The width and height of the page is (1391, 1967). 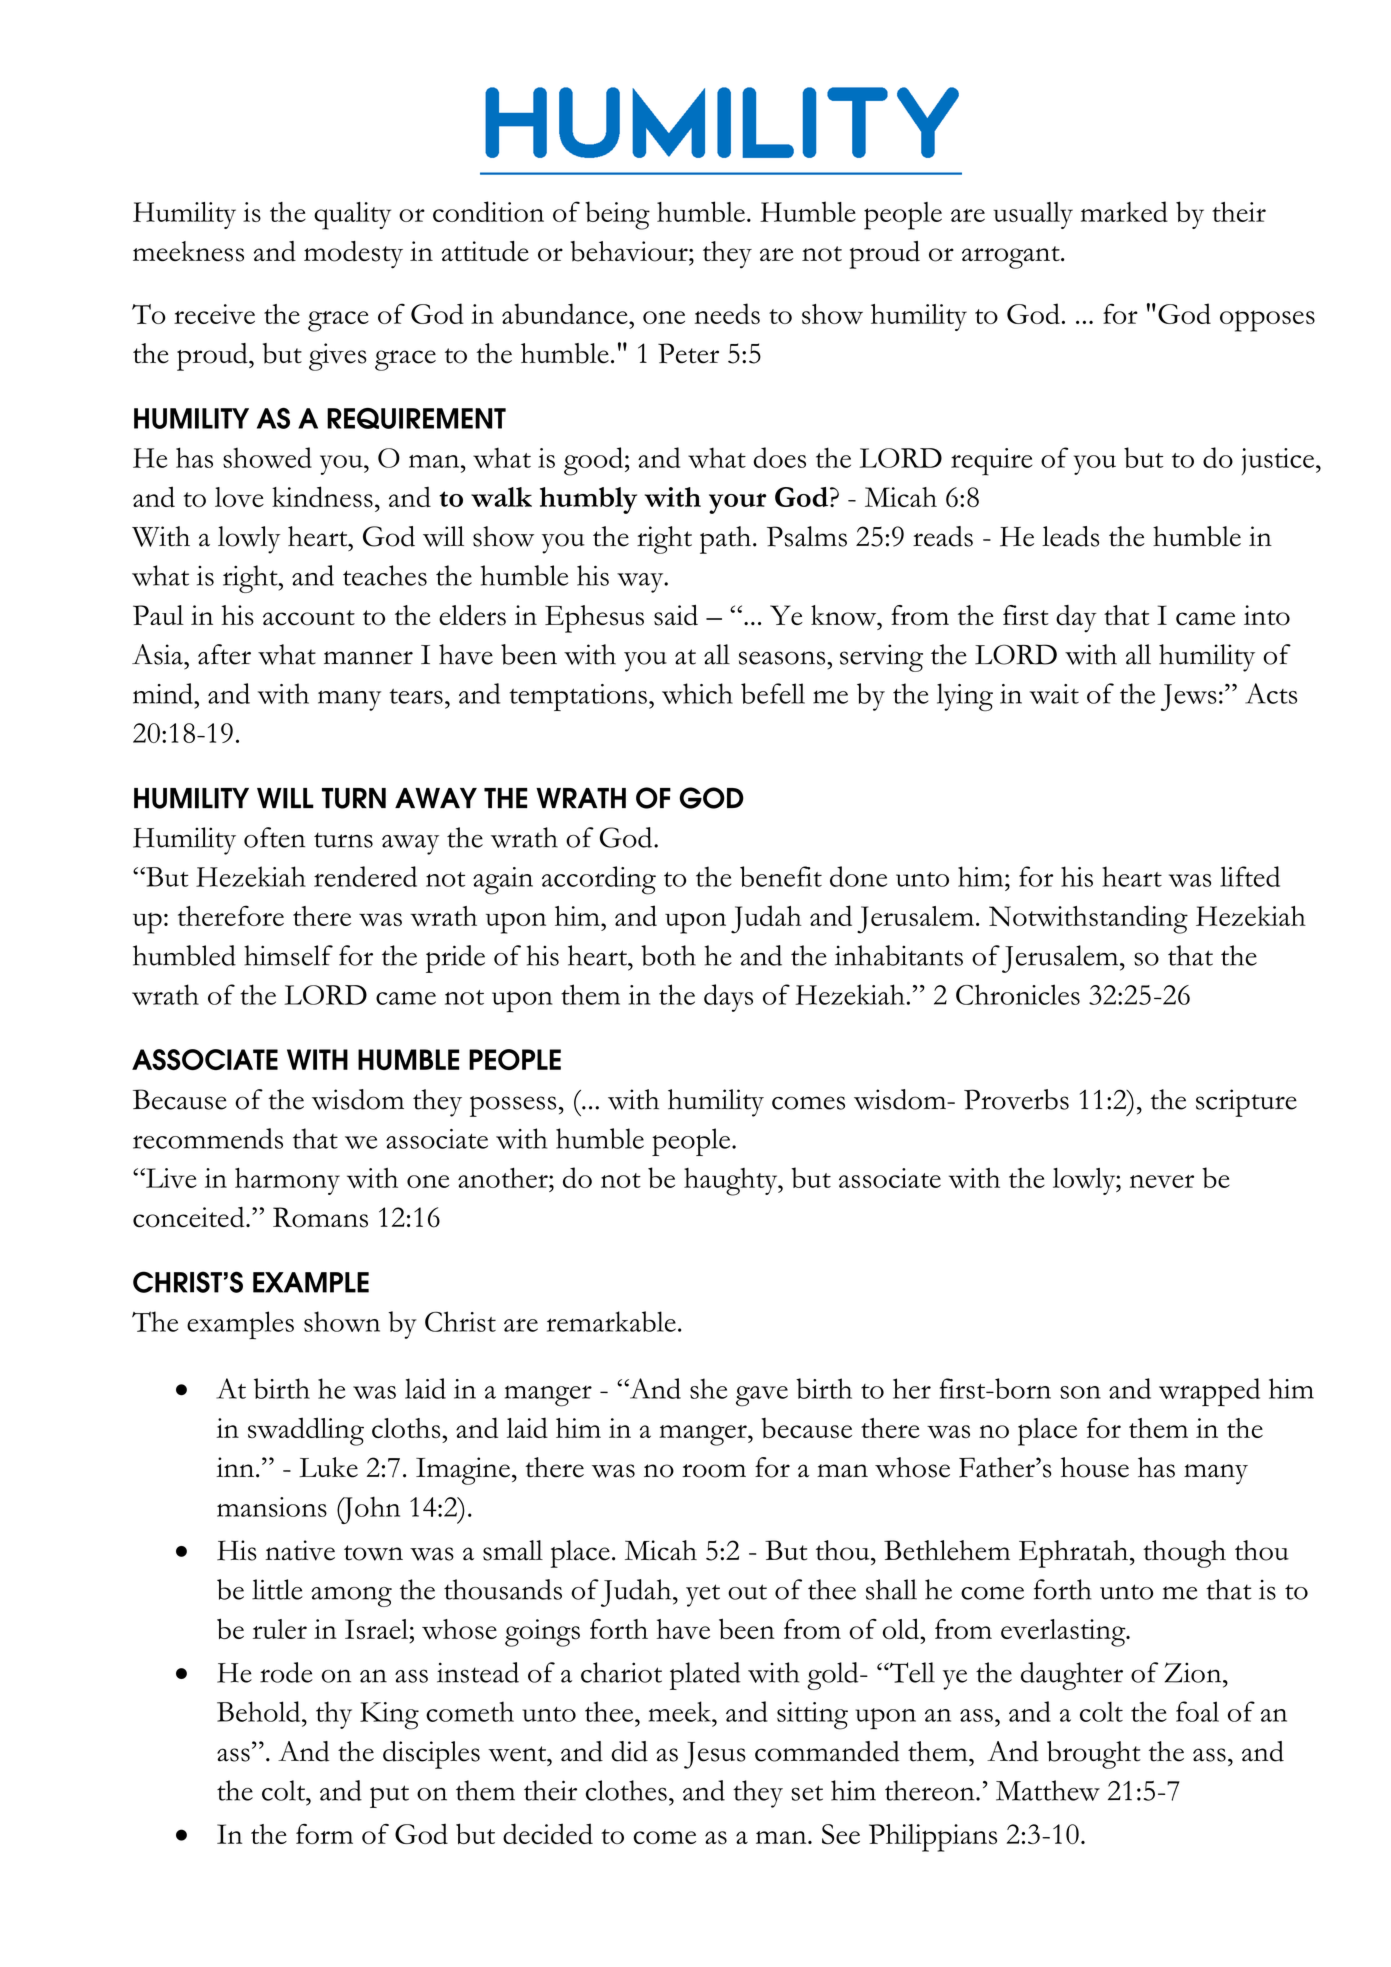 What do you see at coordinates (676, 615) in the page?
I see `said` at bounding box center [676, 615].
